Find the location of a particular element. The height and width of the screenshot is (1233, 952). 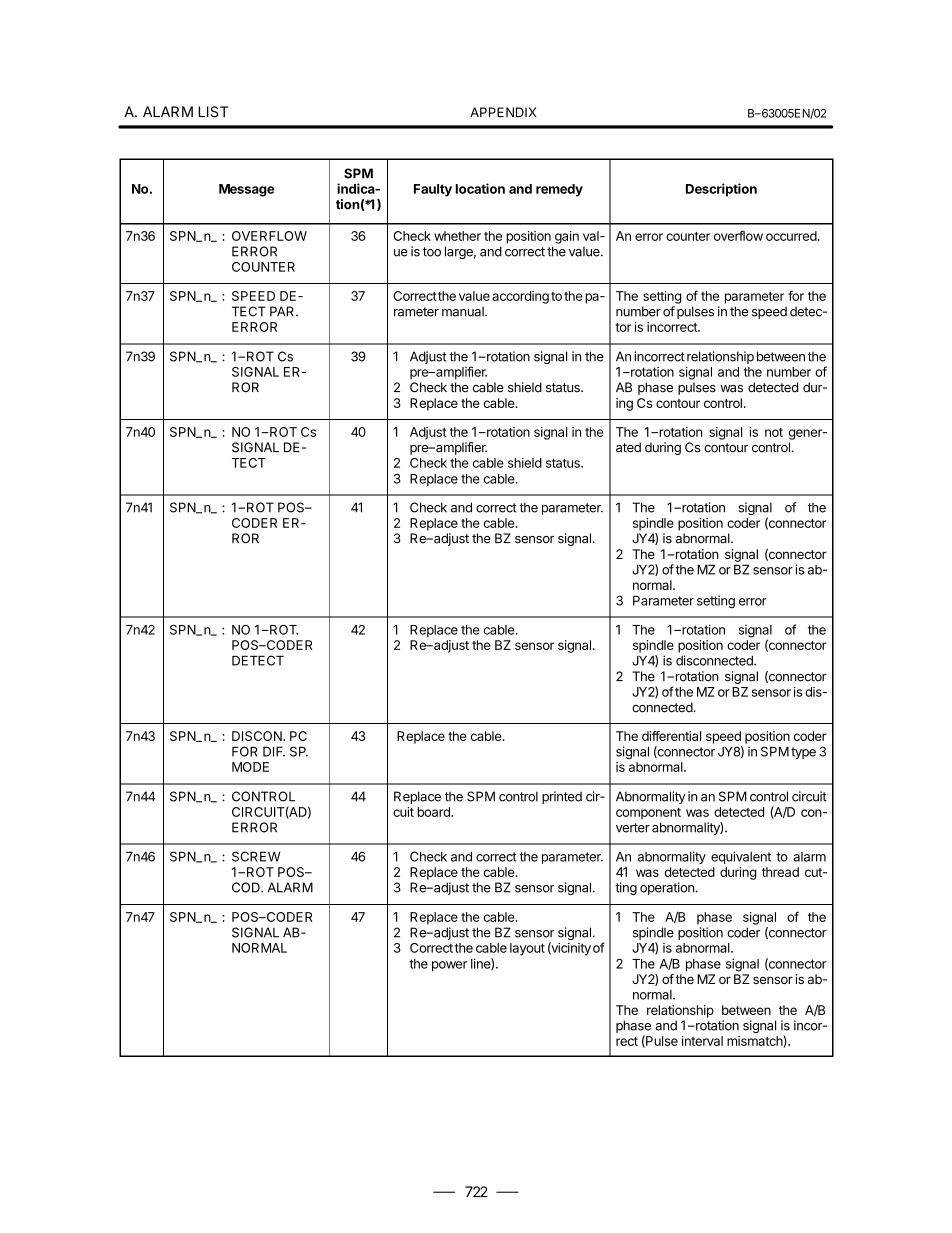

differential is located at coordinates (671, 736).
